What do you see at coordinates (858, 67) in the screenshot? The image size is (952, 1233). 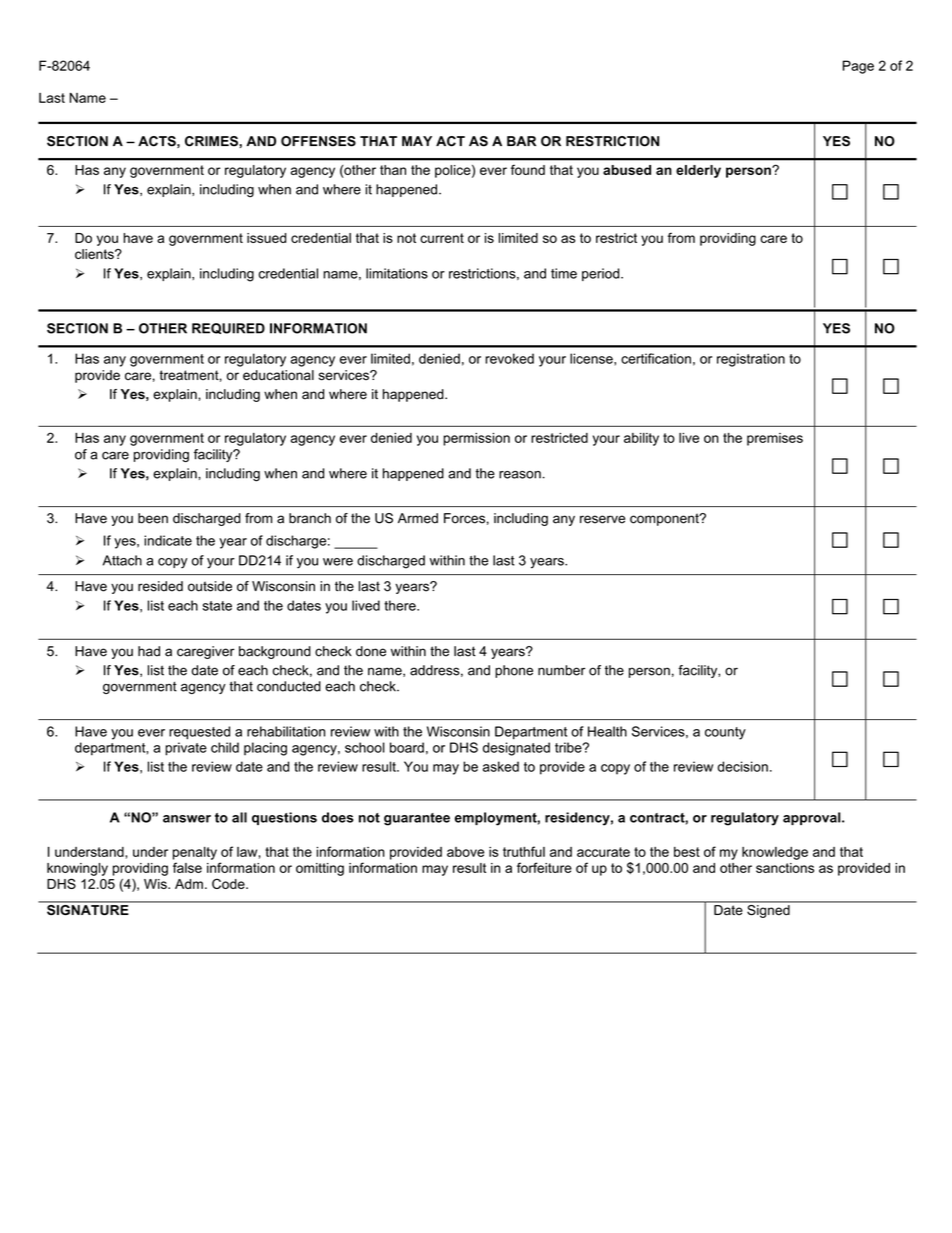 I see `Page` at bounding box center [858, 67].
